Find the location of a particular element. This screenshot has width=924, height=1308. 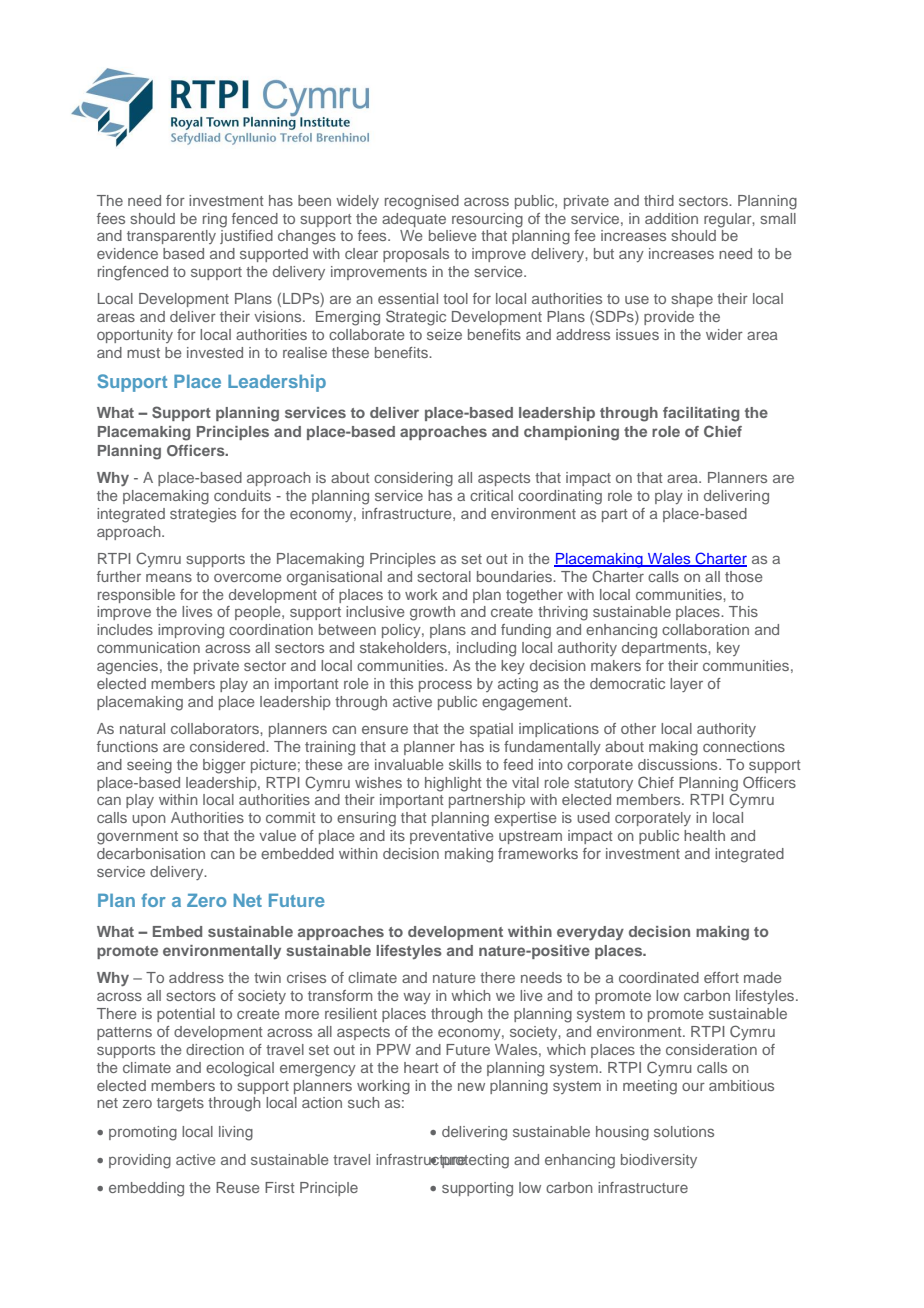

critical is located at coordinates (491, 495).
